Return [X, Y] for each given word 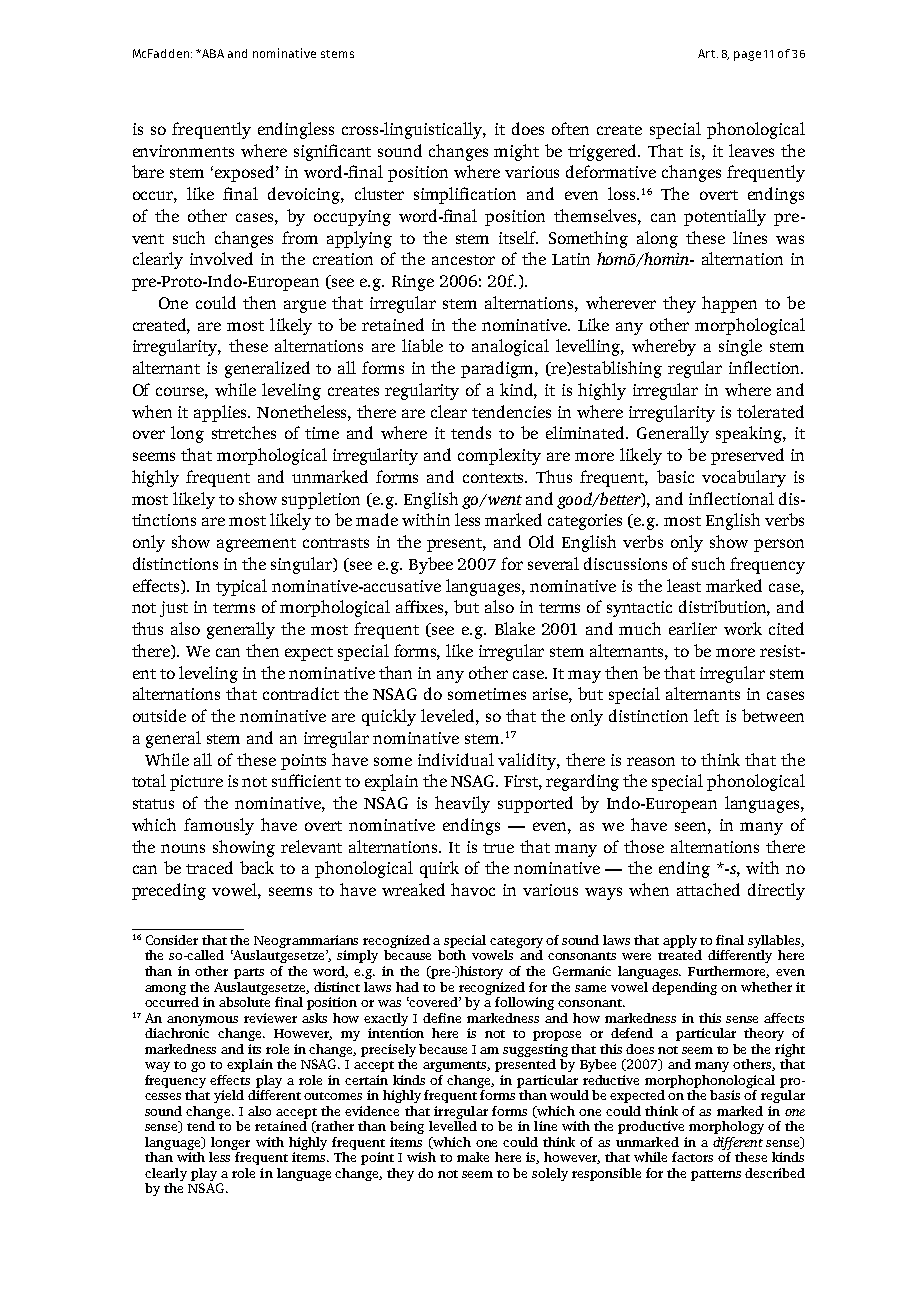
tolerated [770, 411]
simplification [465, 195]
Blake [515, 628]
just [174, 609]
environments [183, 151]
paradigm [498, 369]
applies [221, 413]
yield [229, 1096]
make [473, 1157]
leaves [751, 150]
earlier [693, 628]
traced [209, 867]
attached [708, 889]
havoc [473, 889]
